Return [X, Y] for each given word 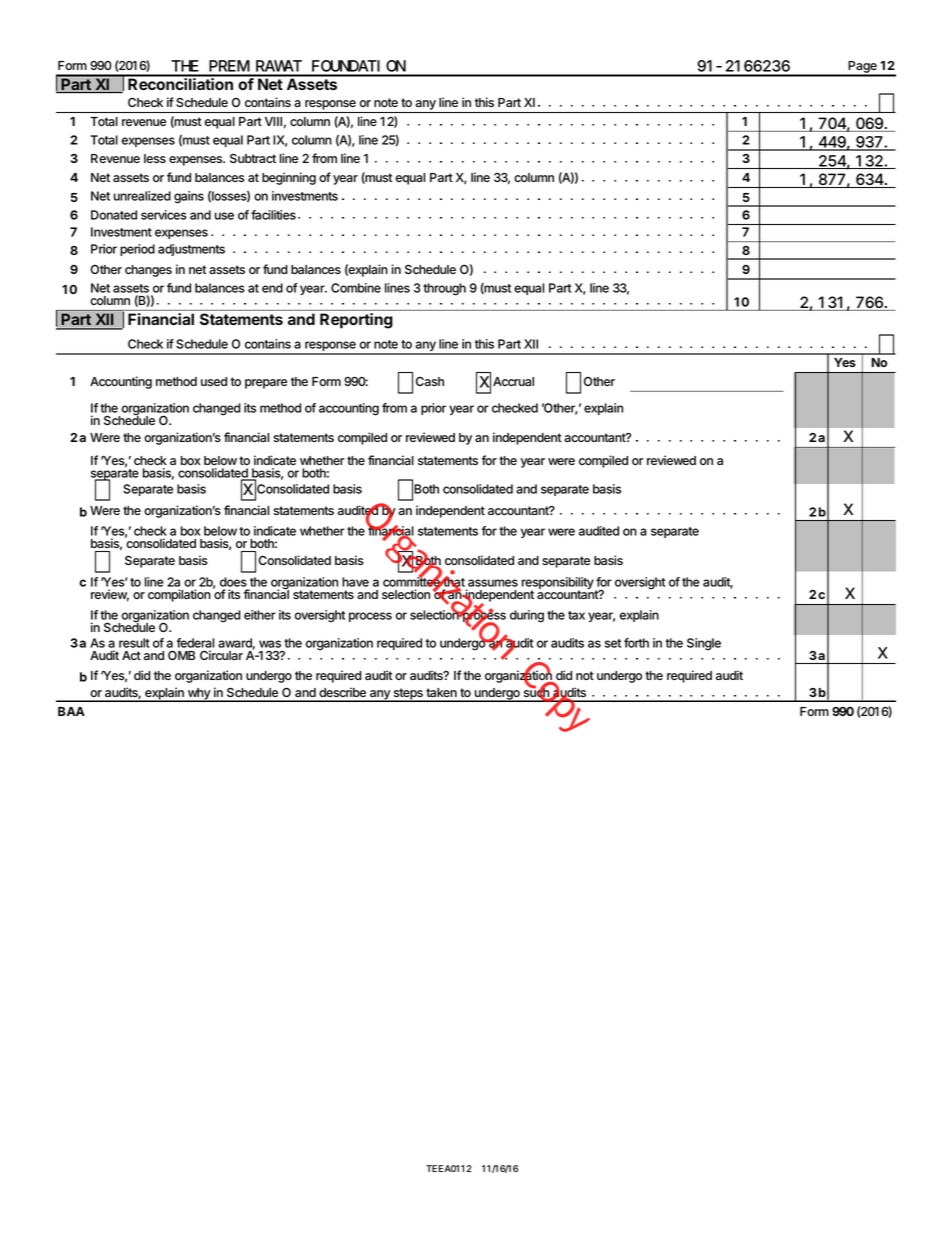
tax [576, 615]
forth [636, 643]
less [155, 158]
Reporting [356, 321]
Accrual [513, 381]
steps [408, 695]
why [198, 695]
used [214, 381]
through [444, 289]
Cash [430, 381]
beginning [289, 178]
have [355, 582]
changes [148, 271]
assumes [492, 584]
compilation [179, 595]
